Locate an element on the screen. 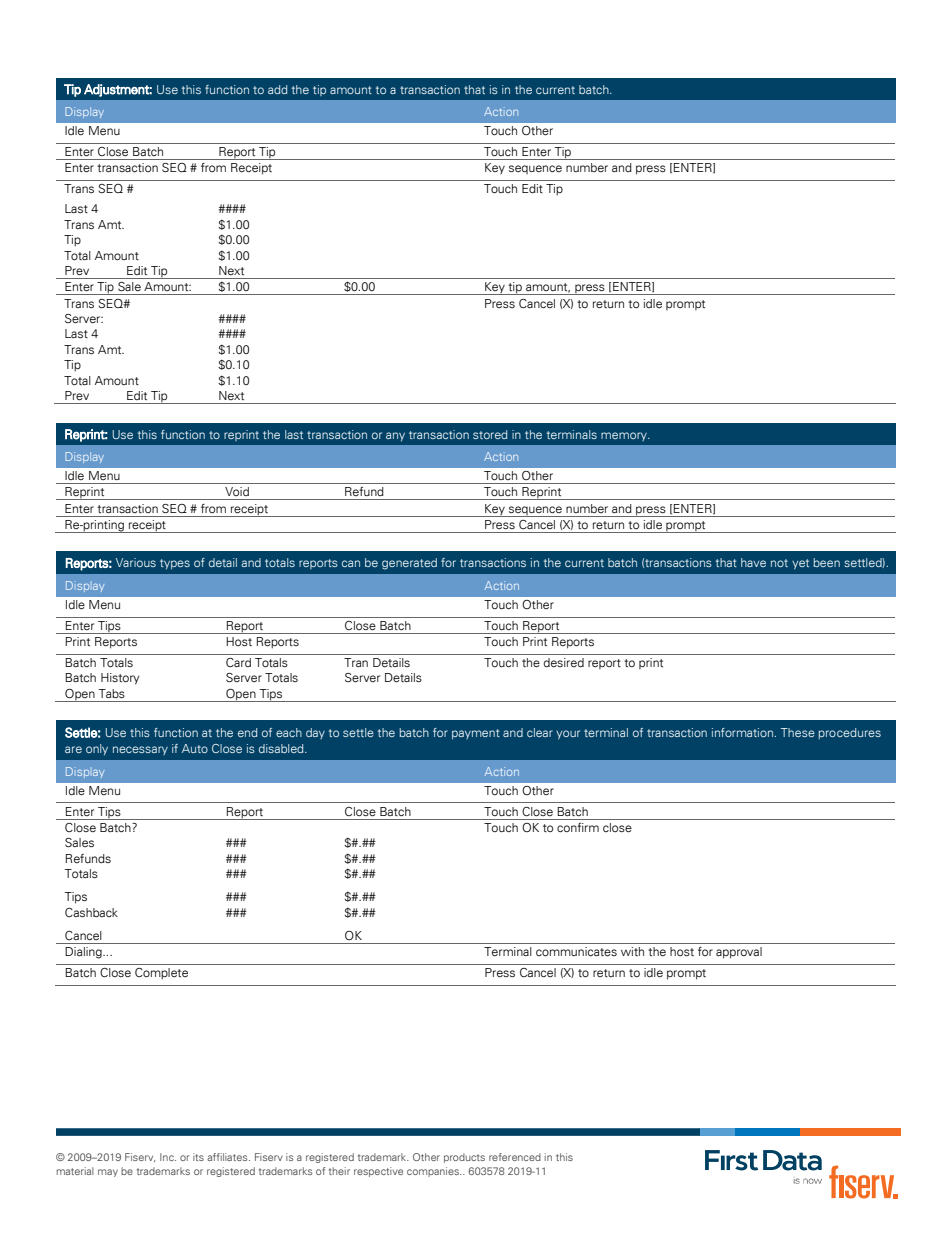 The height and width of the screenshot is (1233, 952). Inc is located at coordinates (168, 1157).
